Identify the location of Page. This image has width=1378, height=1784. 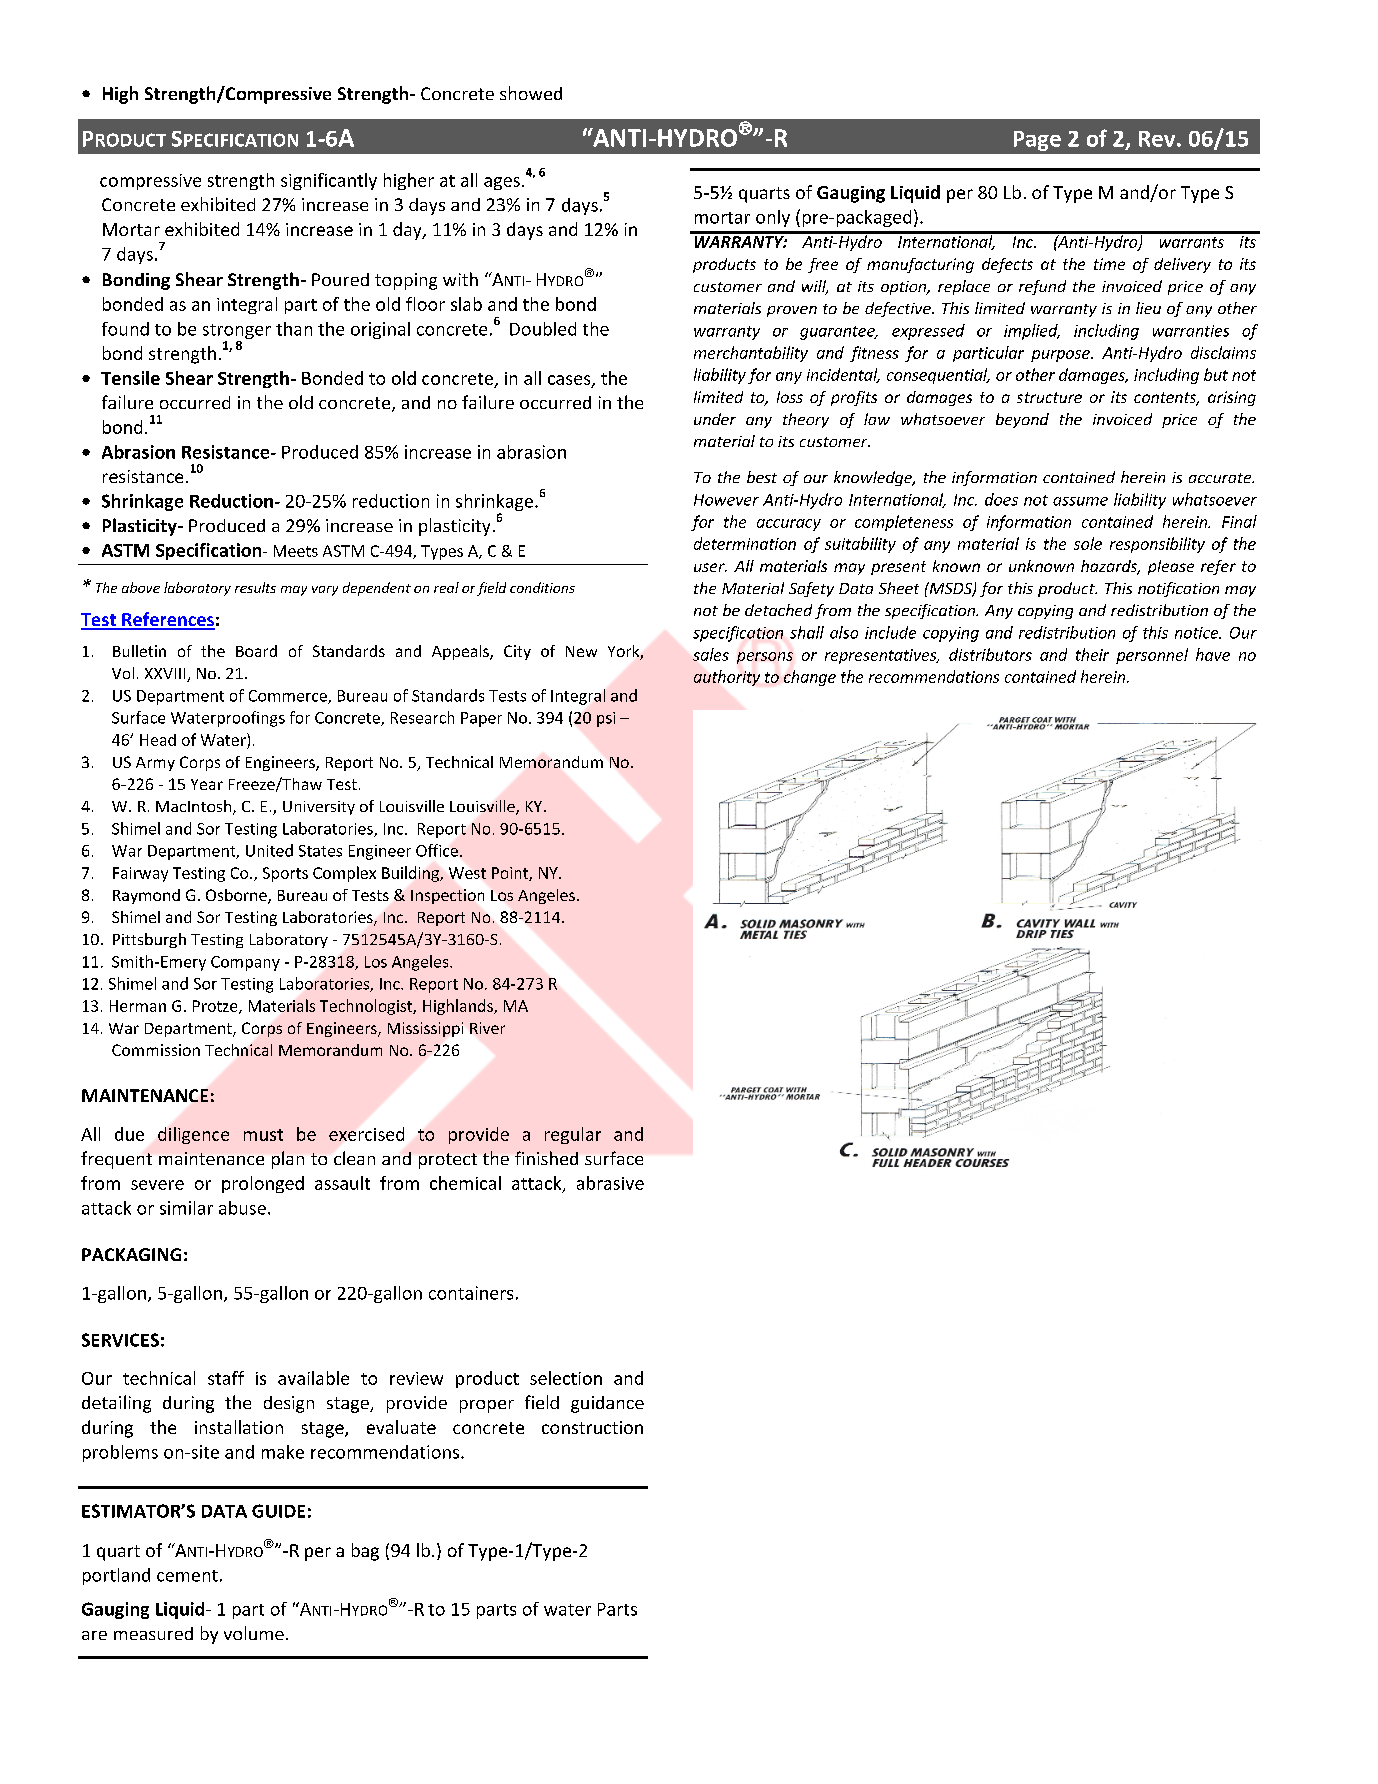
(1037, 141).
